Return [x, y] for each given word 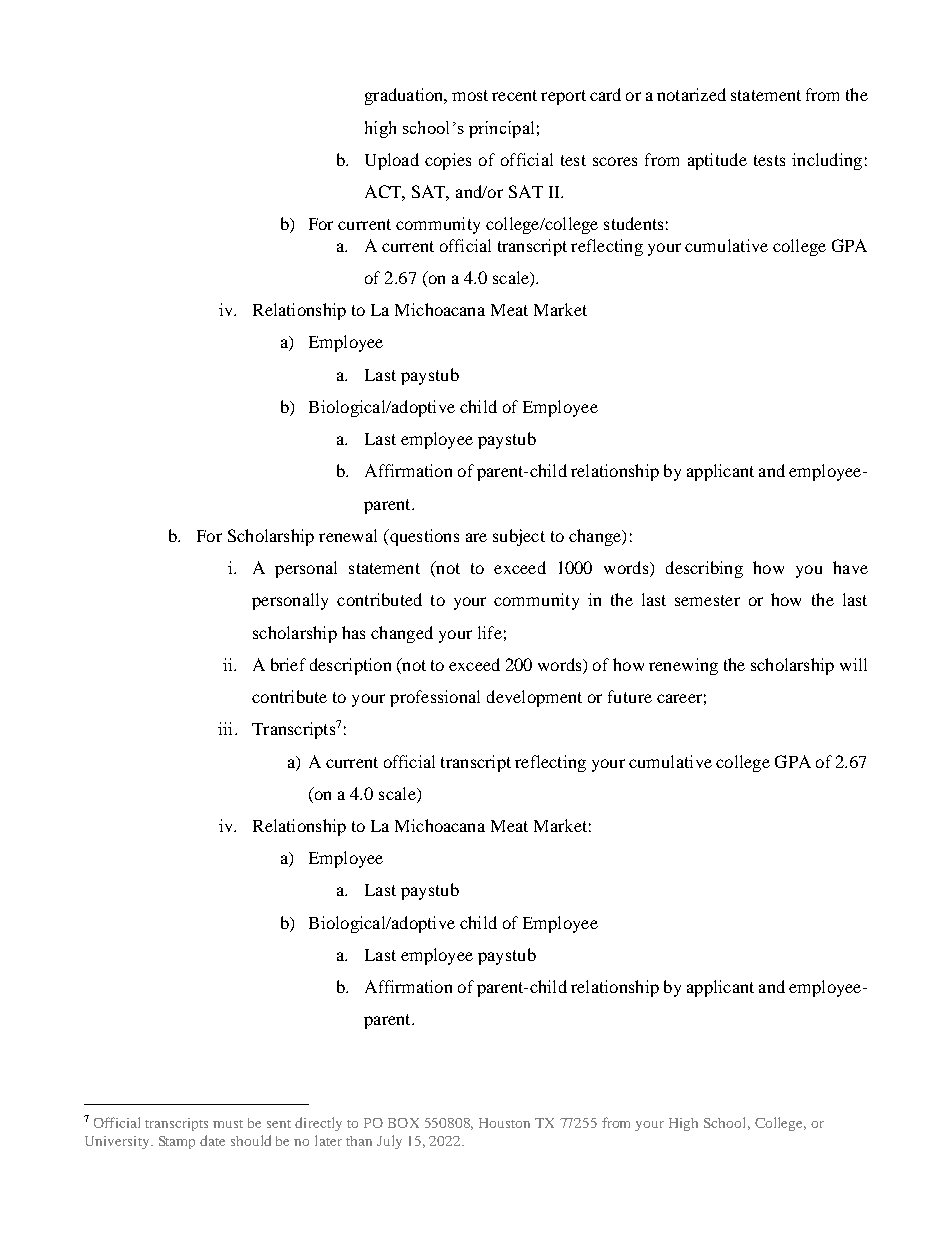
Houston [504, 1123]
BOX [403, 1123]
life [490, 632]
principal [501, 129]
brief [288, 664]
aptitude [717, 161]
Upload [392, 161]
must [228, 1124]
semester [707, 600]
